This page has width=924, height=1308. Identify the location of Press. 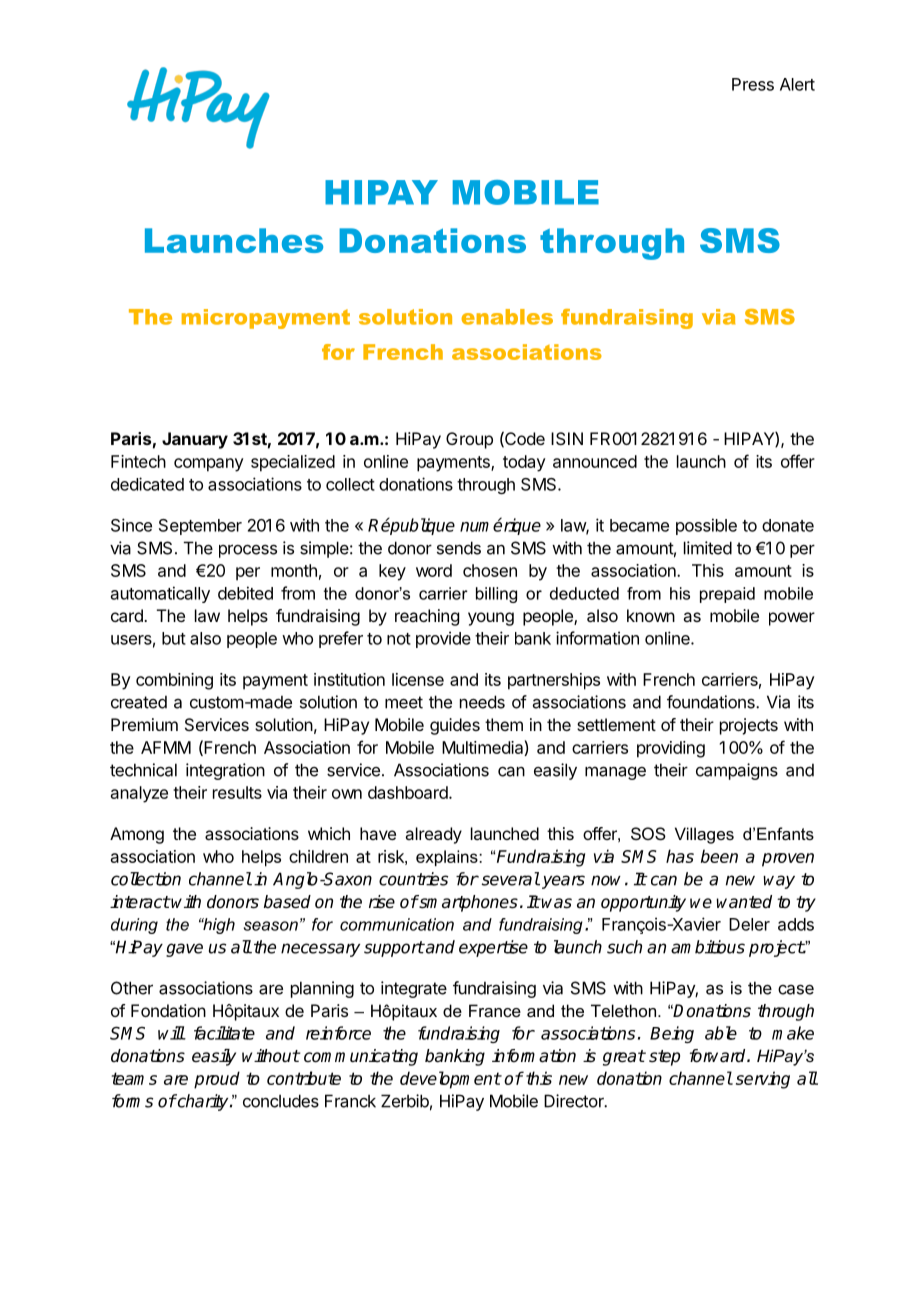
(753, 84).
